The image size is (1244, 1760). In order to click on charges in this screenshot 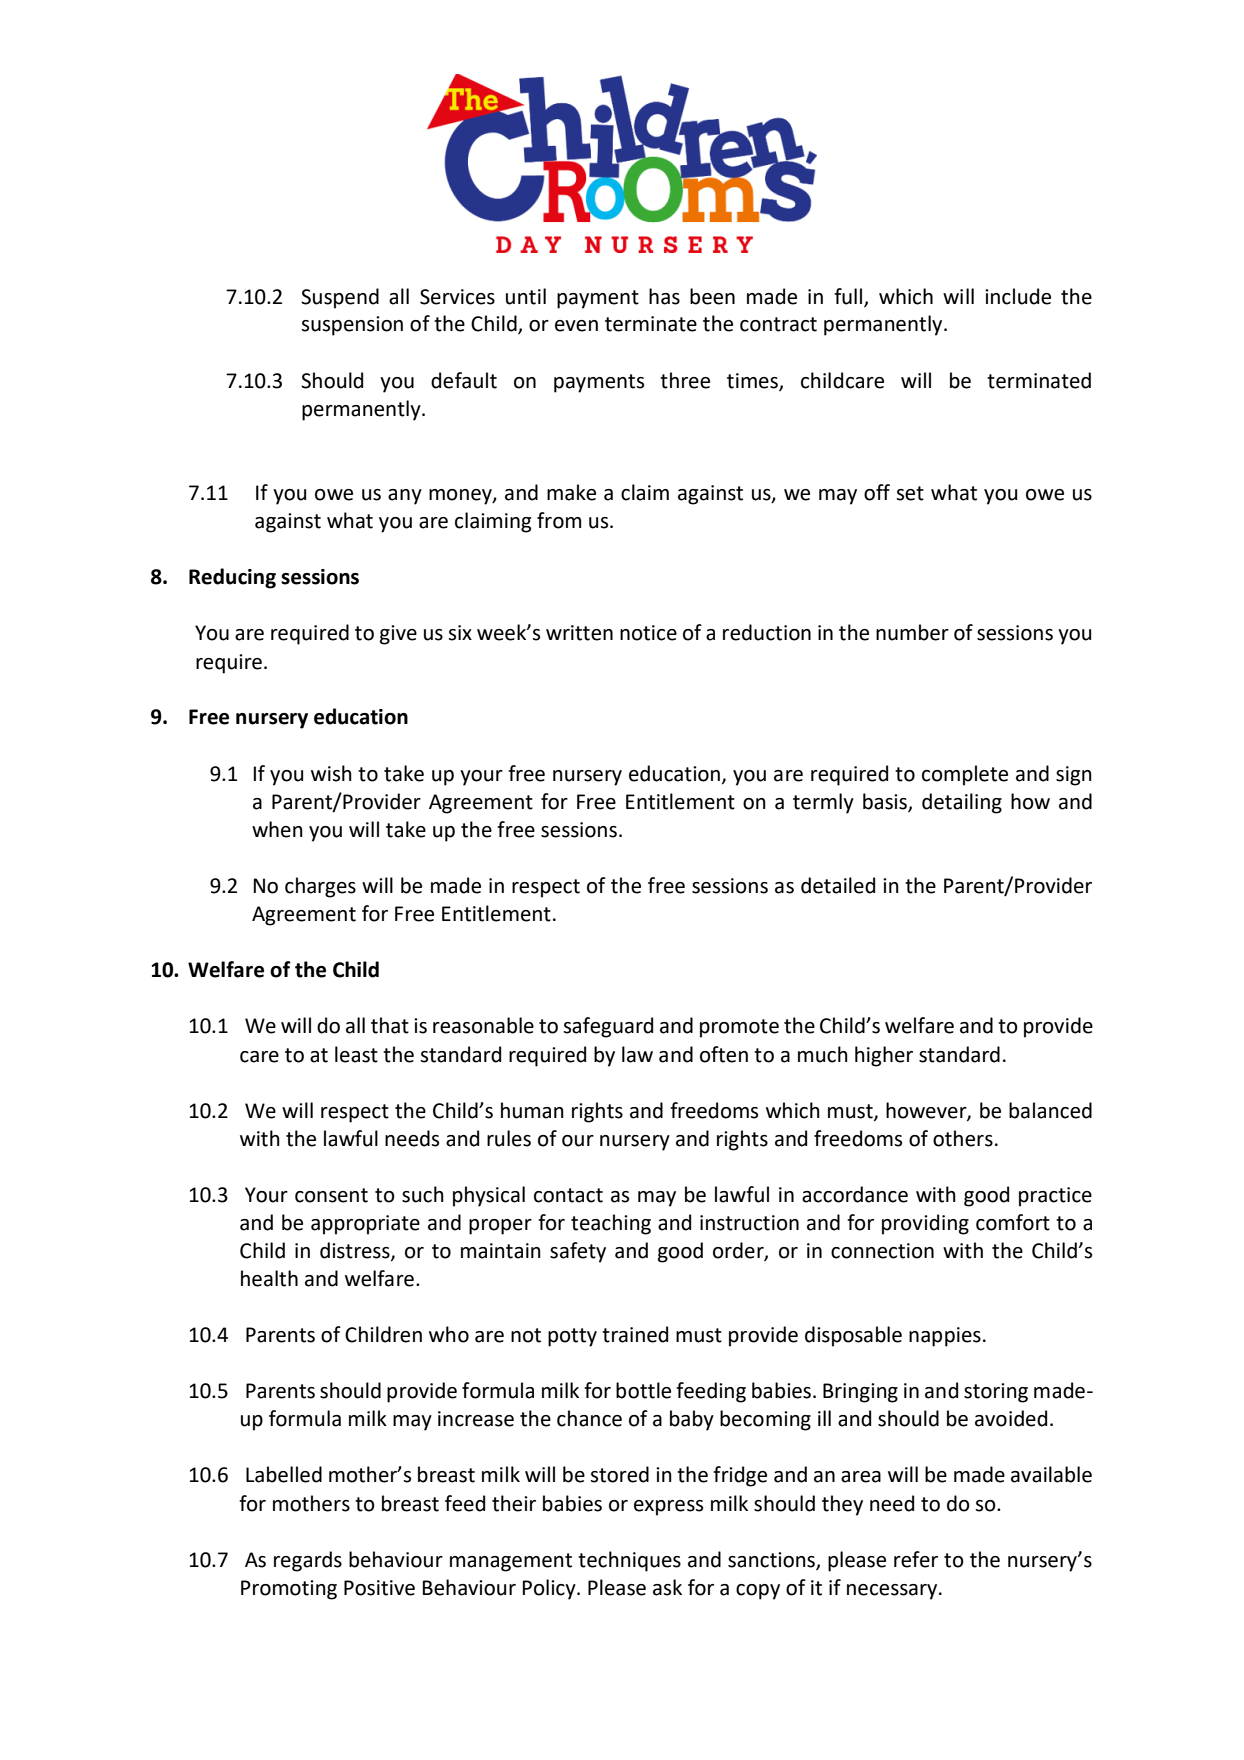, I will do `click(320, 887)`.
